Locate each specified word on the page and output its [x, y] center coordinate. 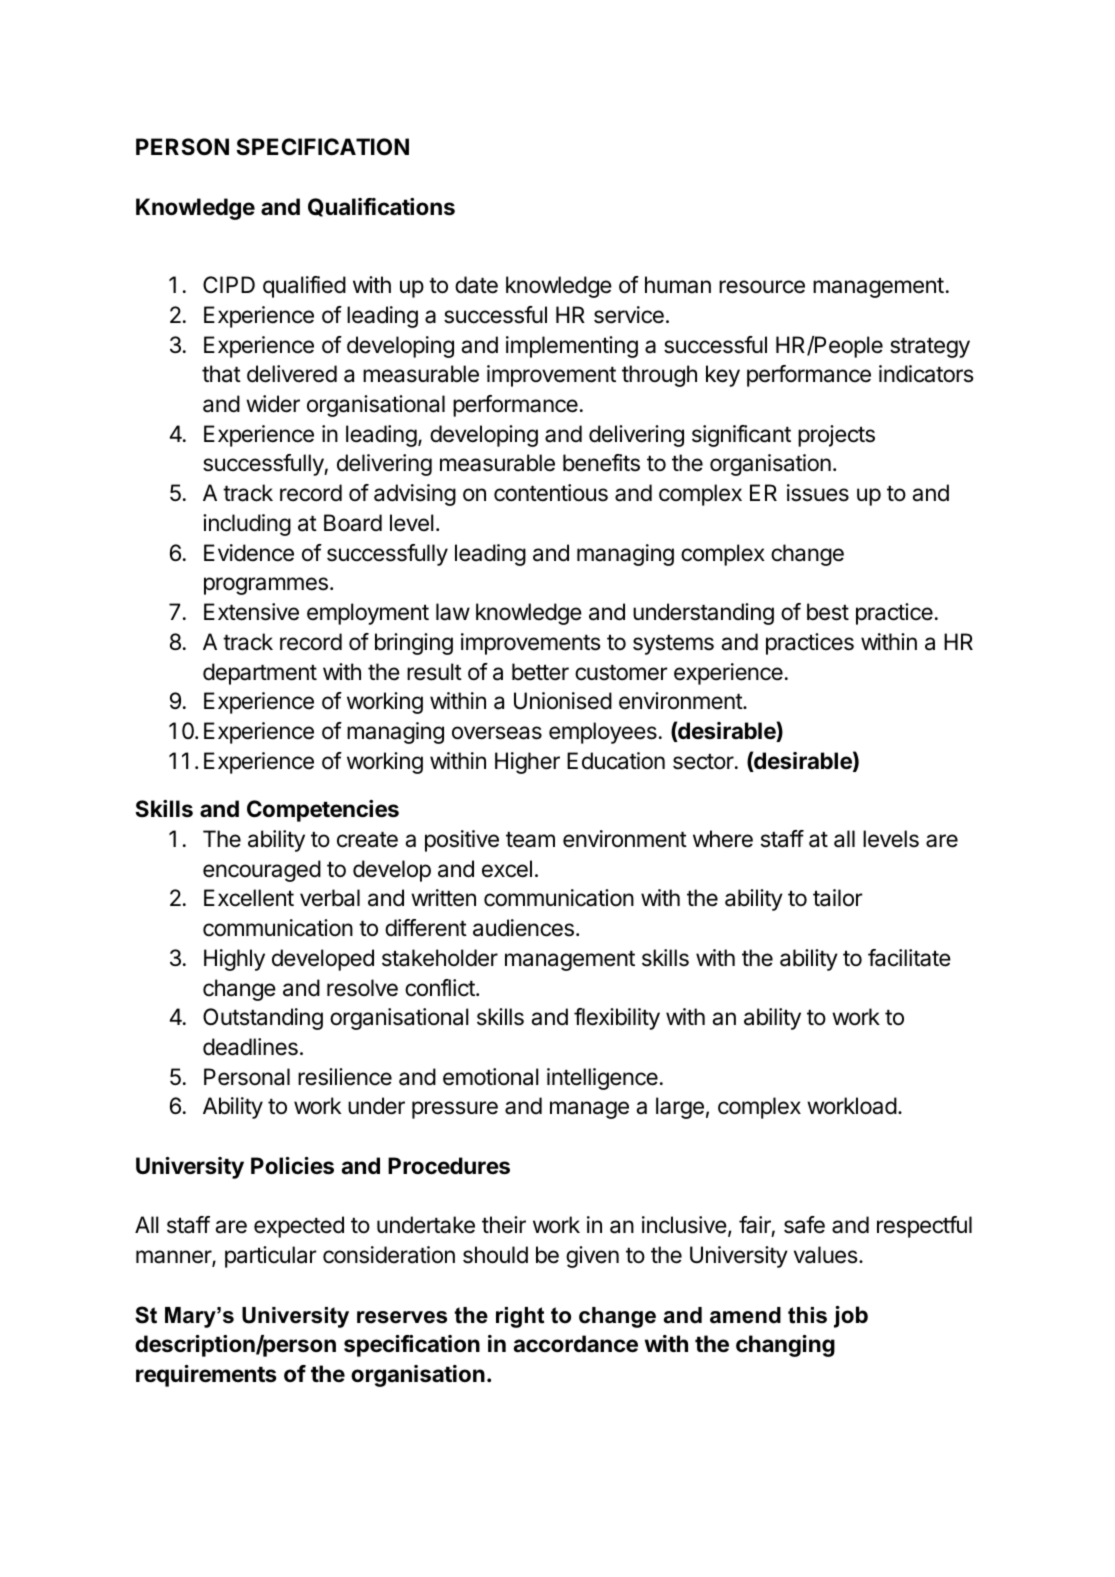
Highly [234, 960]
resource [762, 287]
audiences [523, 928]
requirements [206, 1376]
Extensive [251, 612]
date [476, 285]
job [851, 1317]
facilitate [909, 958]
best [828, 612]
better [540, 672]
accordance [575, 1344]
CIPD [229, 284]
